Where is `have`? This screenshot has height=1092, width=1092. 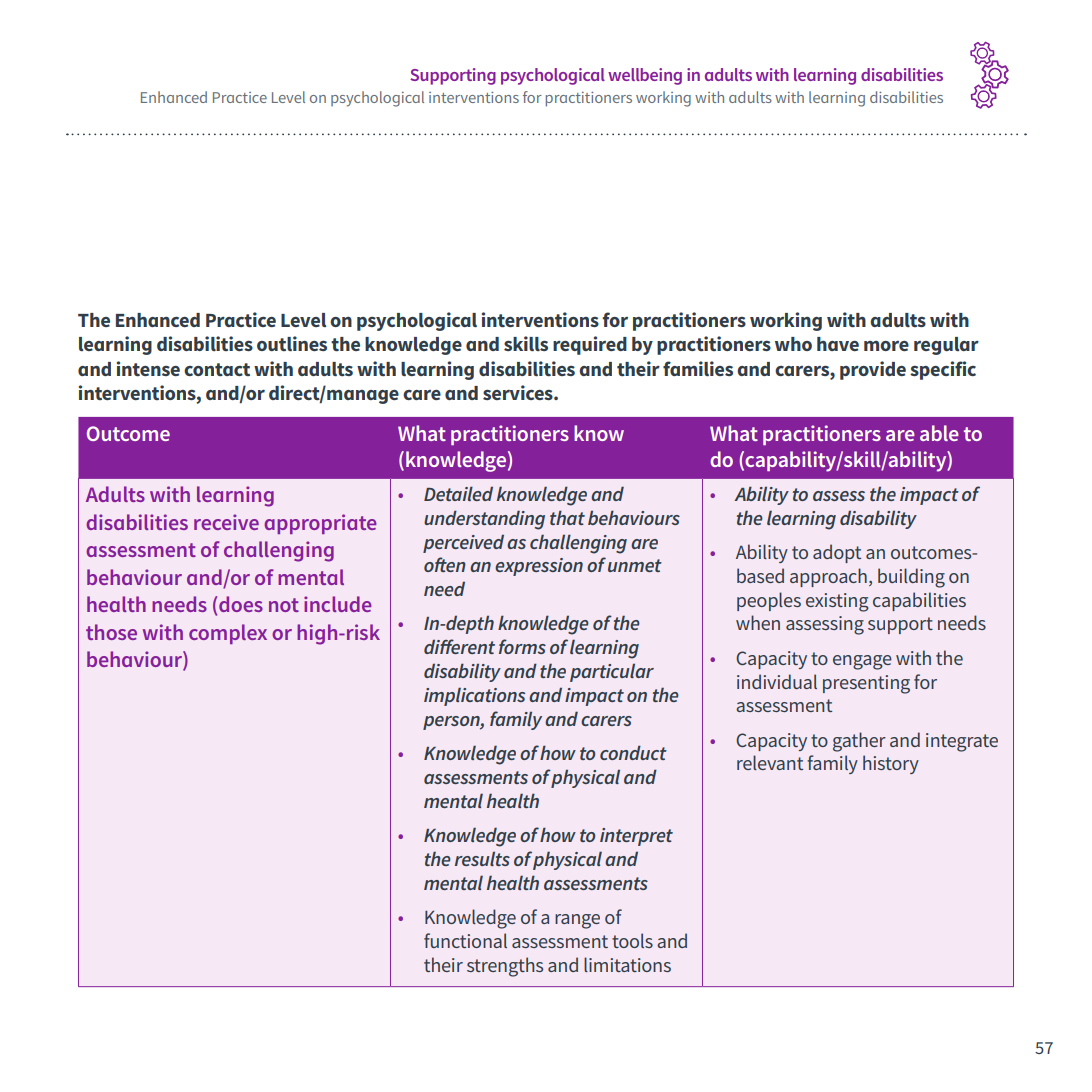 have is located at coordinates (838, 344).
